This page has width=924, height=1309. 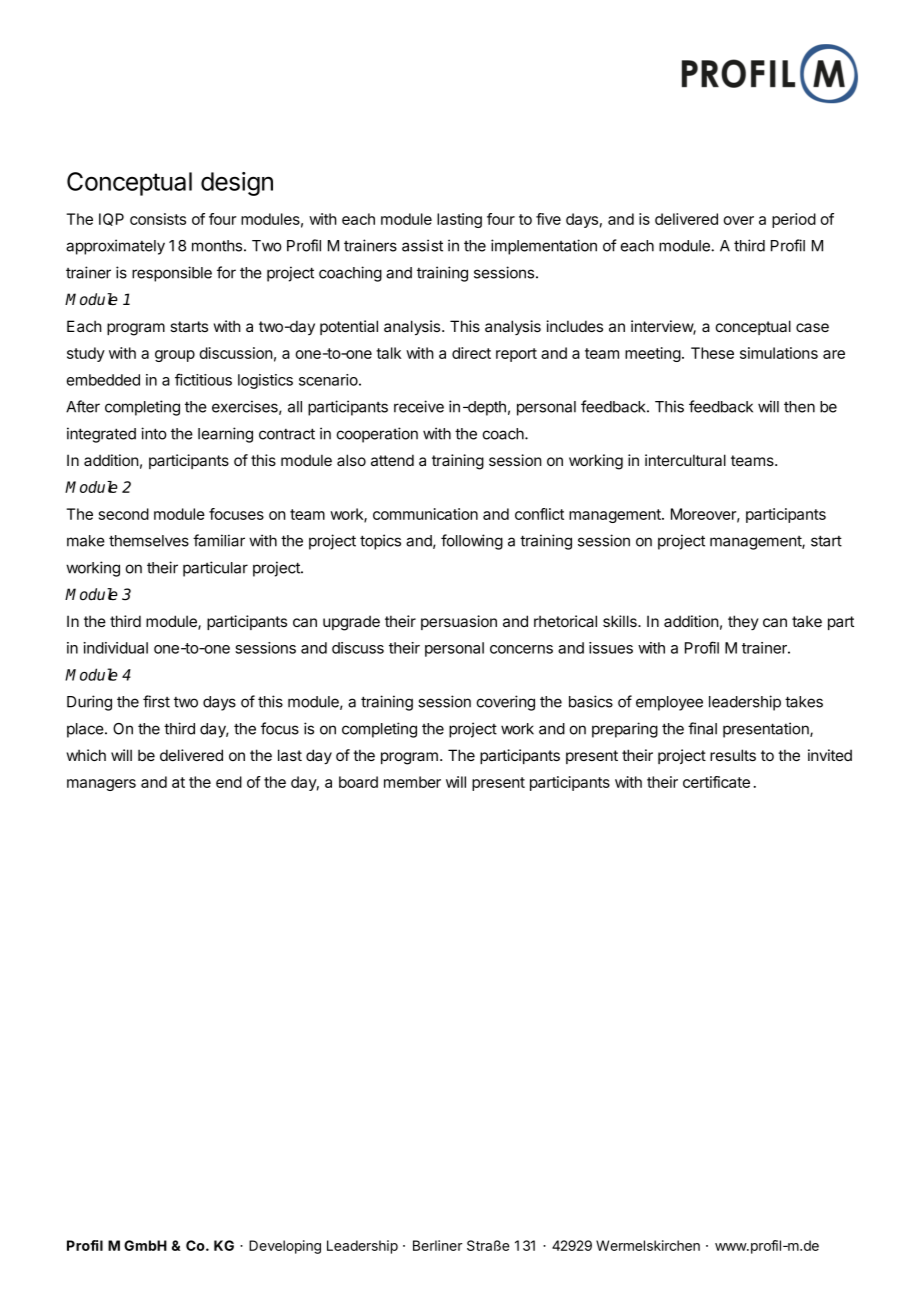 I want to click on period, so click(x=794, y=220).
